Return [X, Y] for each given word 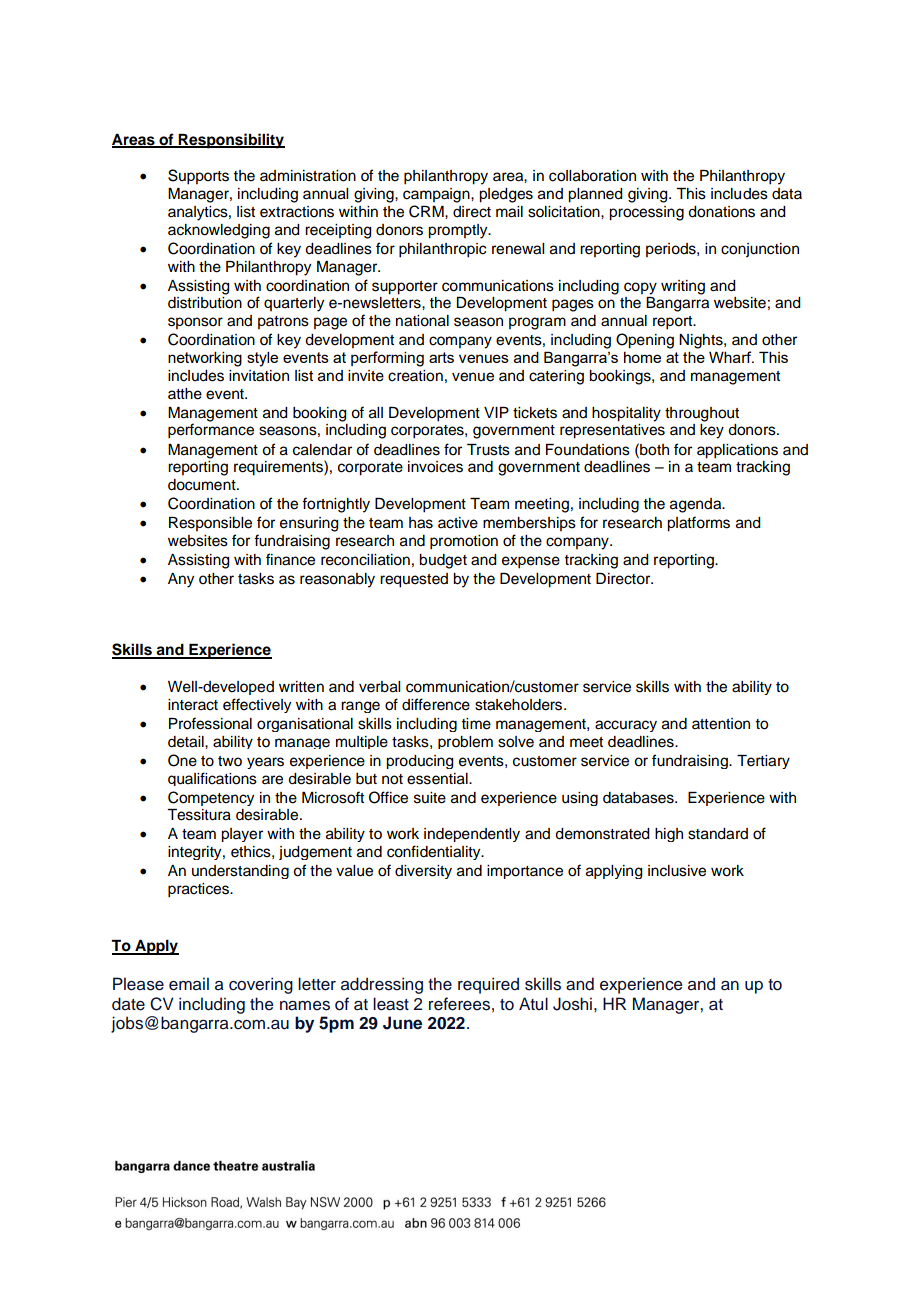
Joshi [572, 1004]
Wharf [731, 357]
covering [261, 985]
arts [441, 357]
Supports [198, 177]
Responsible [210, 524]
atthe [185, 394]
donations [721, 212]
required [488, 985]
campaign [437, 195]
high [669, 835]
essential [438, 779]
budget [443, 561]
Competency [211, 798]
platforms [698, 524]
